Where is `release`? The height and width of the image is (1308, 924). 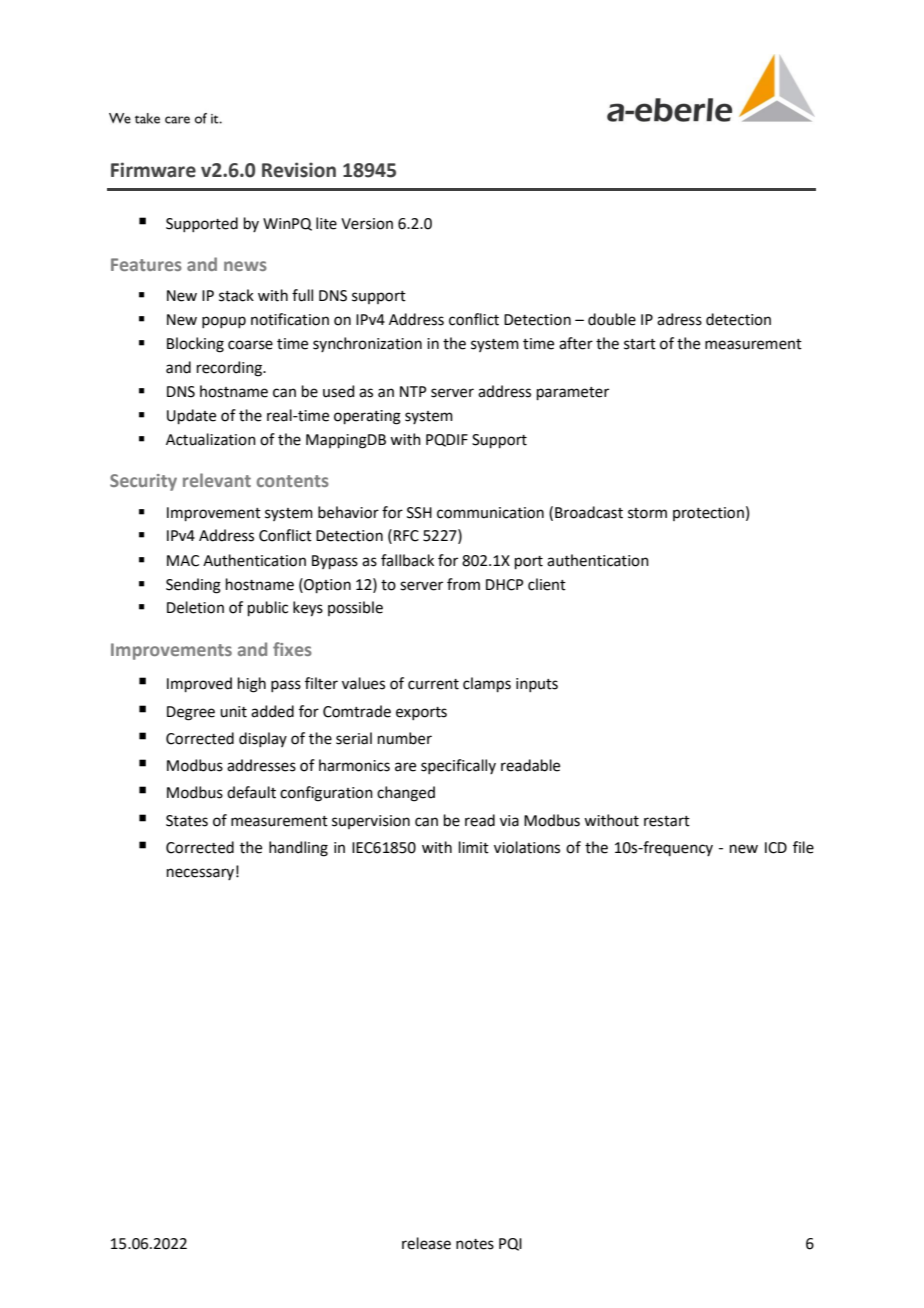
release is located at coordinates (426, 1243).
